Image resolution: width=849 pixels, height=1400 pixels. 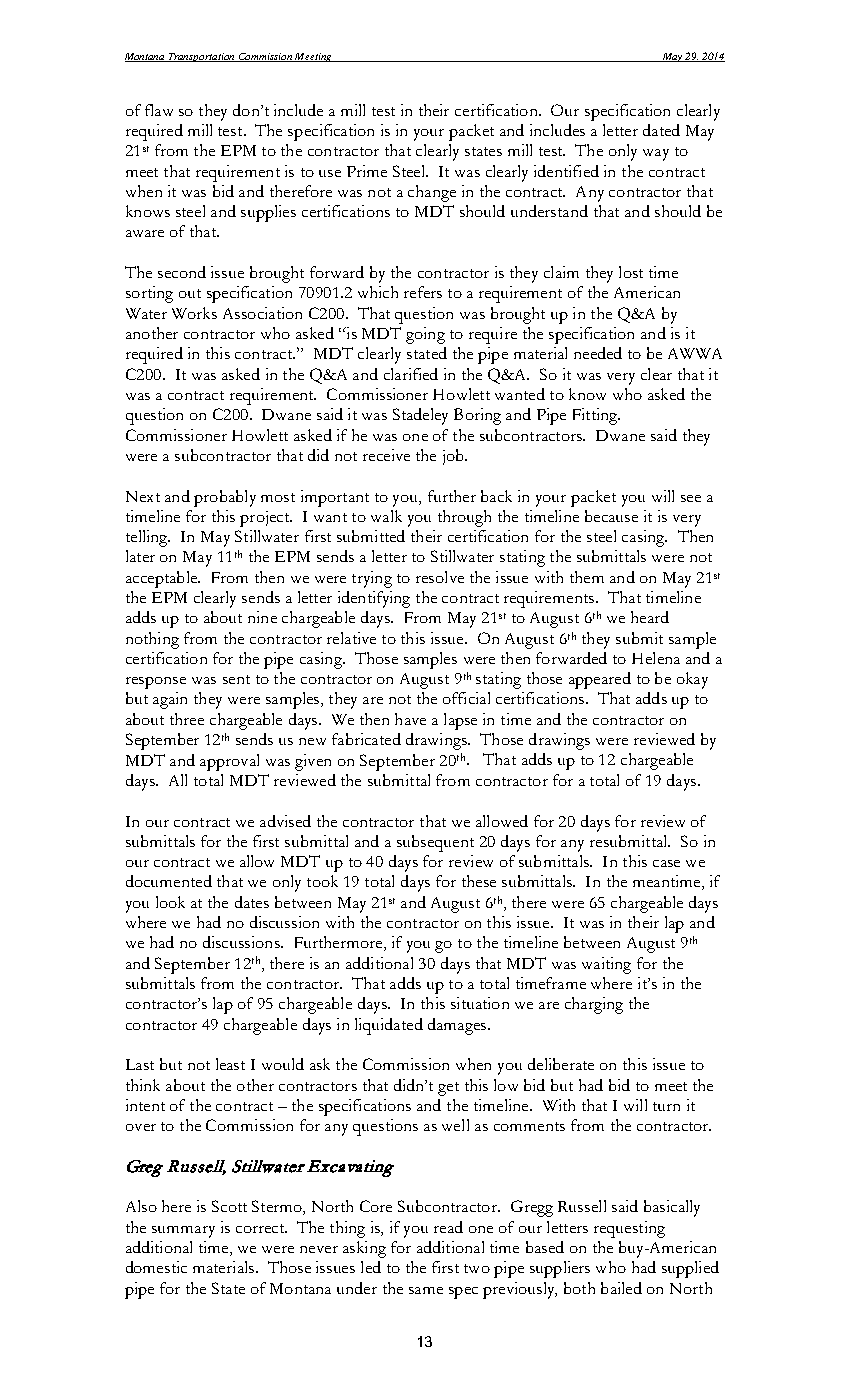 I want to click on needed, so click(x=598, y=353).
